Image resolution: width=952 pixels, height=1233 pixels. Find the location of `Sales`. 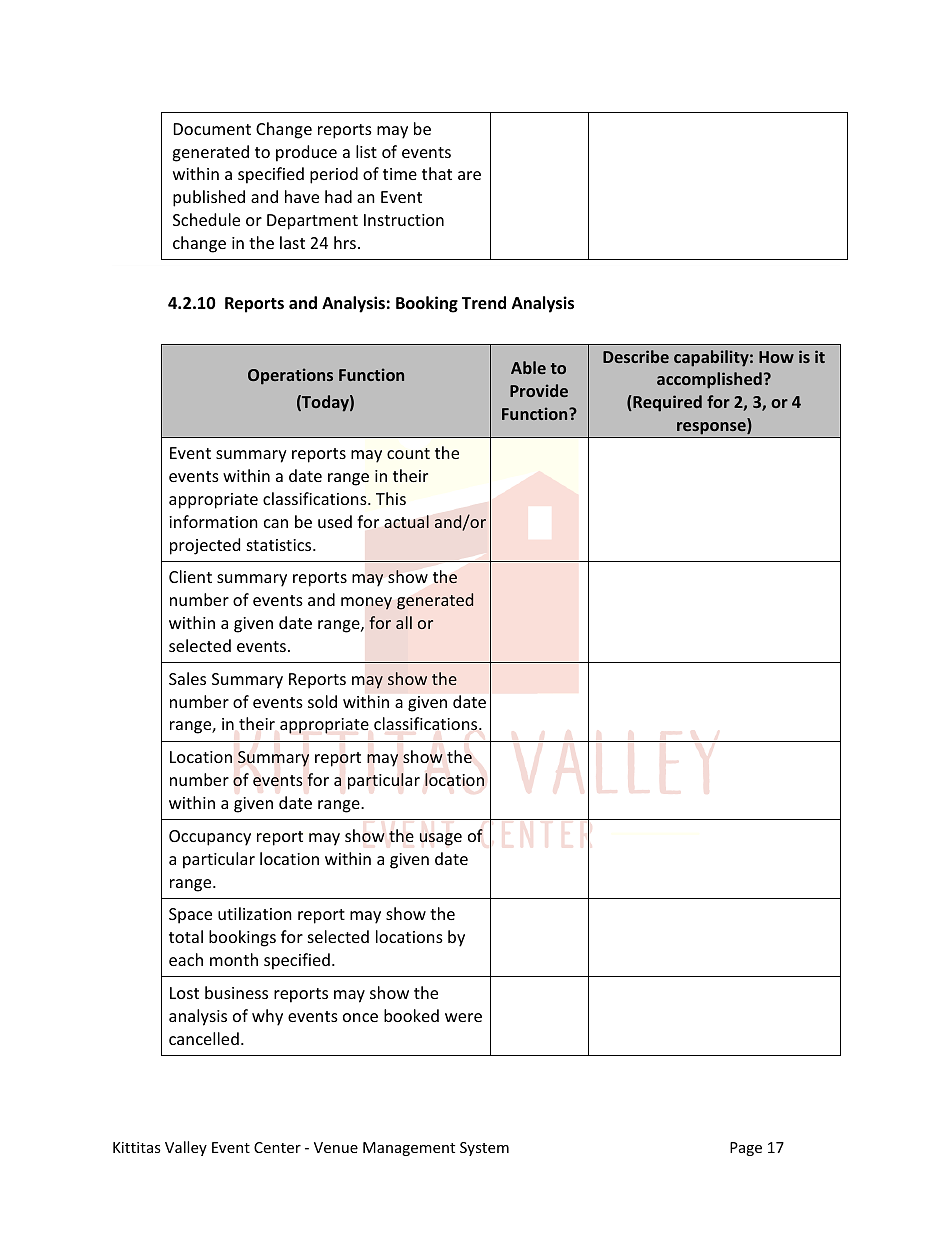

Sales is located at coordinates (187, 678).
